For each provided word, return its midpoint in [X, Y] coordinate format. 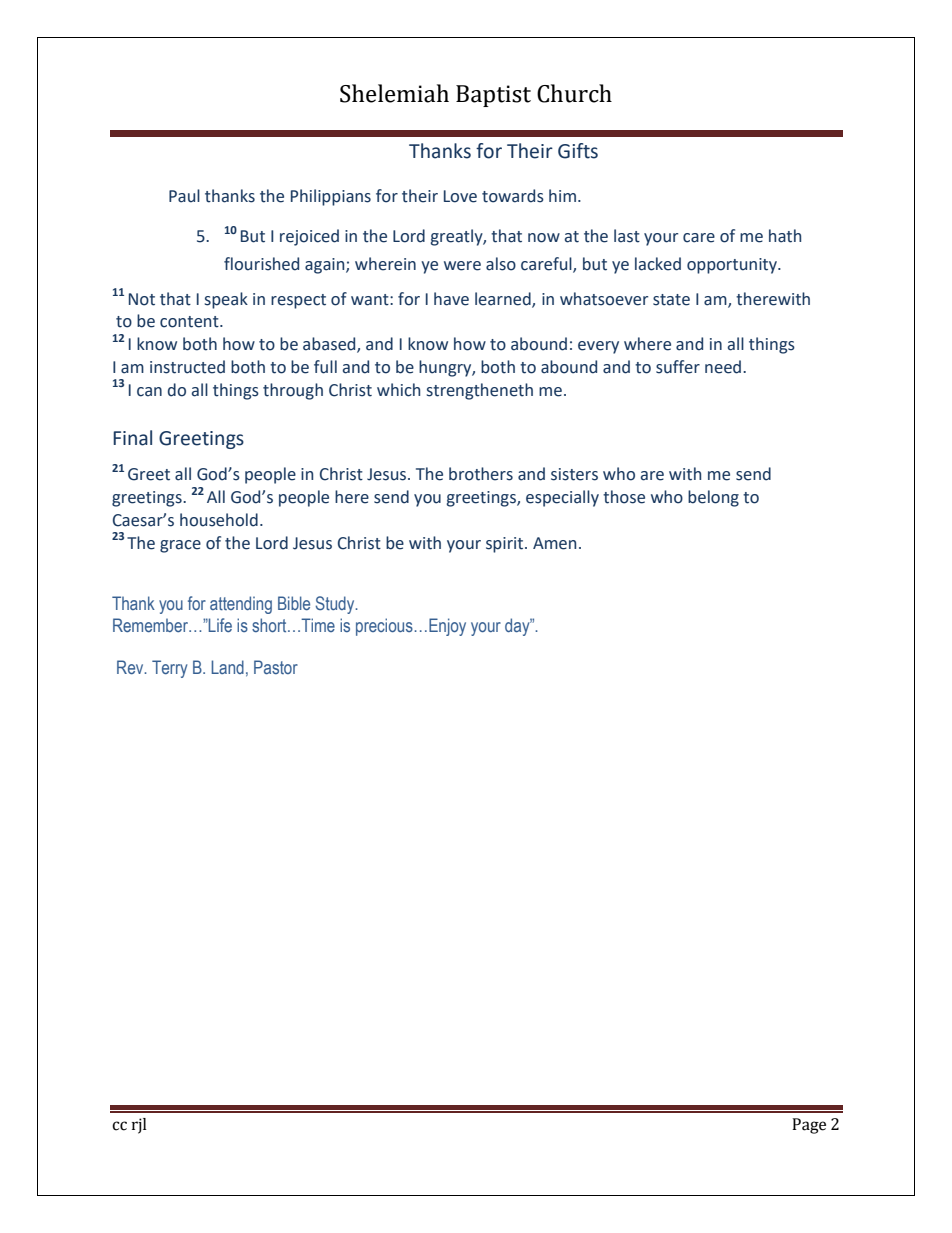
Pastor [276, 667]
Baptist [493, 96]
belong [713, 498]
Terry [169, 669]
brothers [481, 474]
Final [132, 438]
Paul [184, 196]
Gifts [578, 151]
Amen [554, 543]
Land [227, 667]
